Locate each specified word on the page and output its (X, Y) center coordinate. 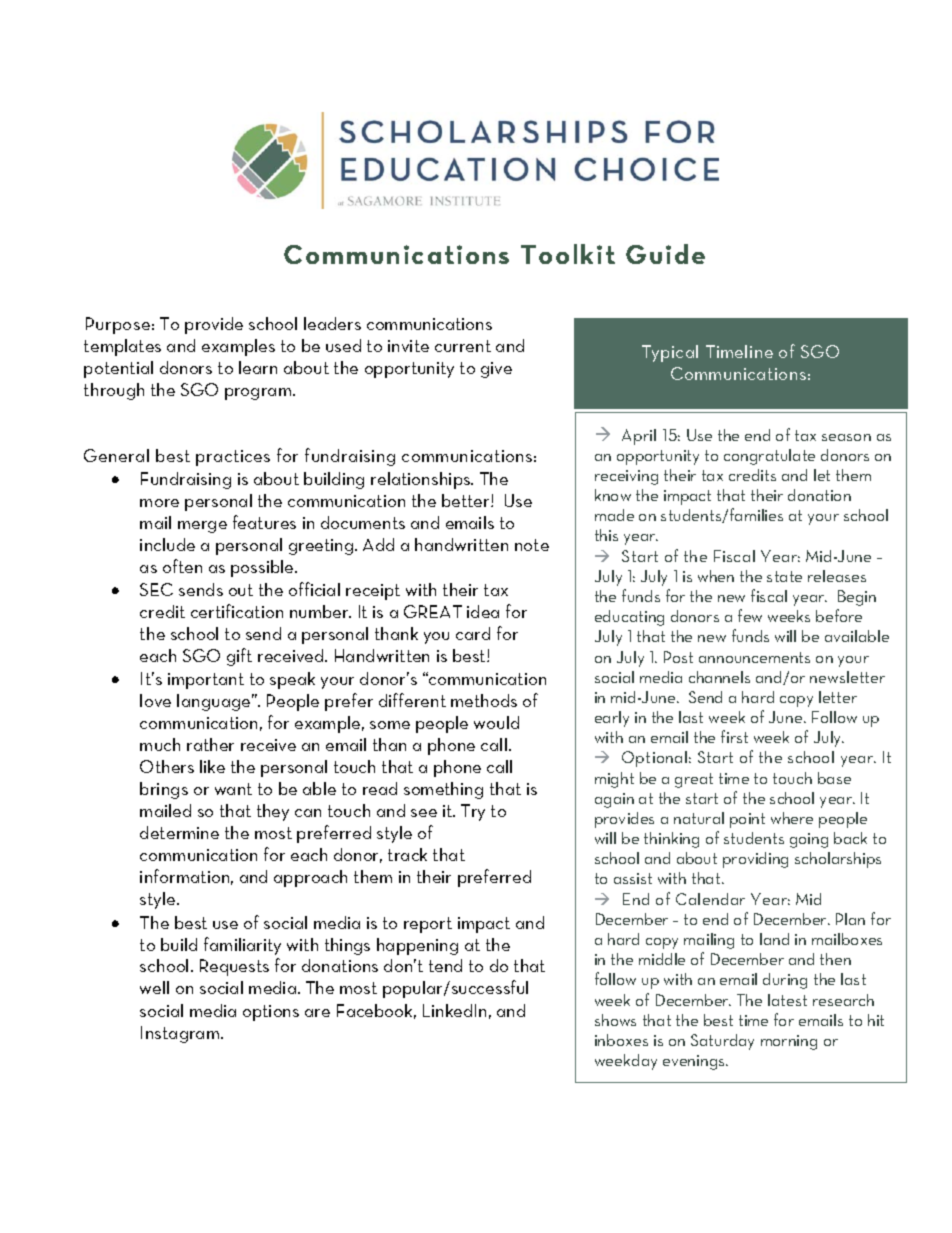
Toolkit (568, 254)
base (834, 778)
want (233, 789)
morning (789, 1042)
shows (615, 1020)
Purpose (118, 325)
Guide (665, 254)
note (532, 545)
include (167, 544)
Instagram (180, 1034)
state (784, 576)
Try (473, 812)
